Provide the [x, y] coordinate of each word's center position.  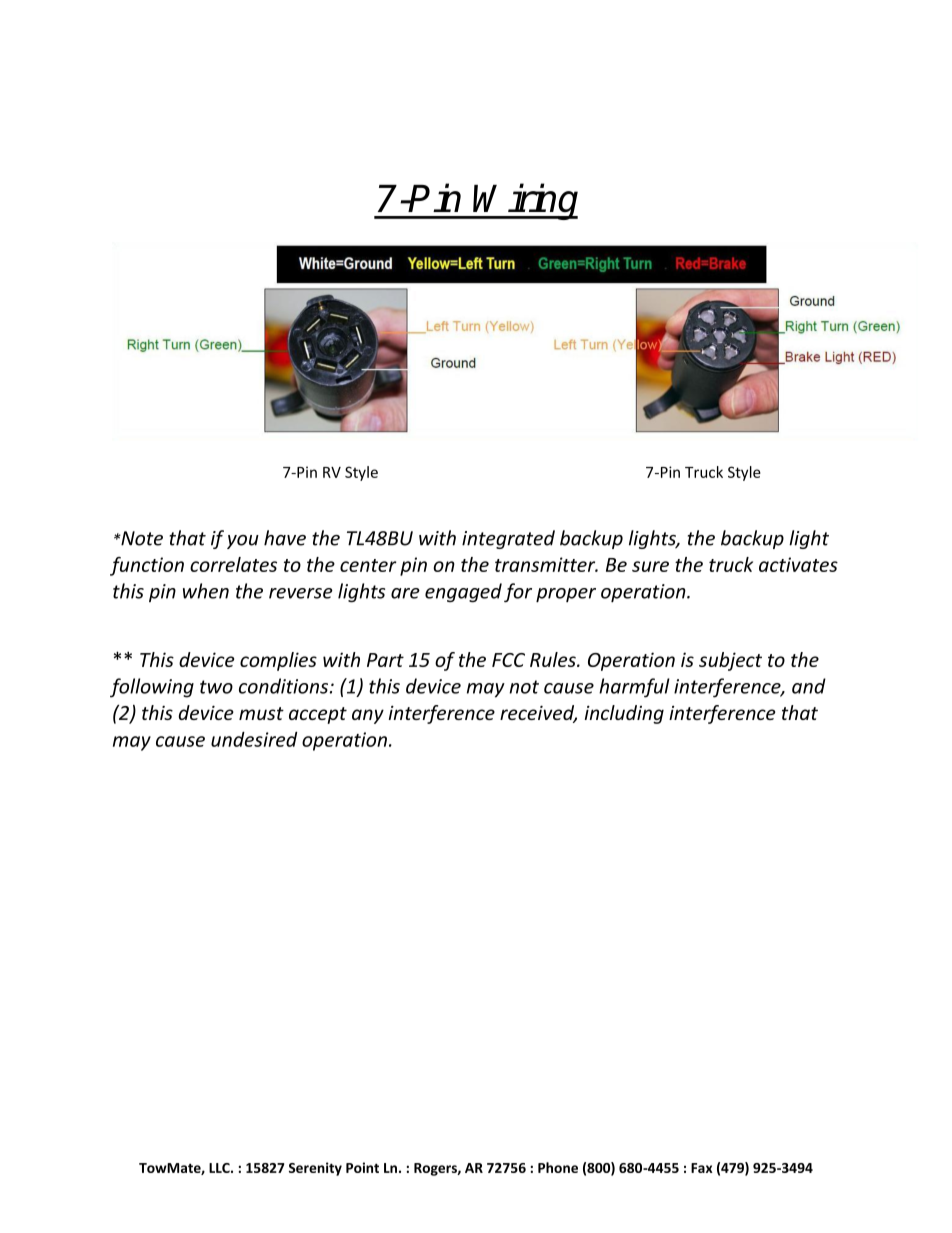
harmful [634, 688]
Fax [702, 1168]
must [261, 713]
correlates [233, 564]
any [368, 716]
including [624, 714]
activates [798, 564]
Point [362, 1167]
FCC [508, 660]
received [538, 714]
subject [730, 661]
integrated [508, 539]
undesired [254, 739]
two [216, 687]
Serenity [315, 1169]
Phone [558, 1167]
